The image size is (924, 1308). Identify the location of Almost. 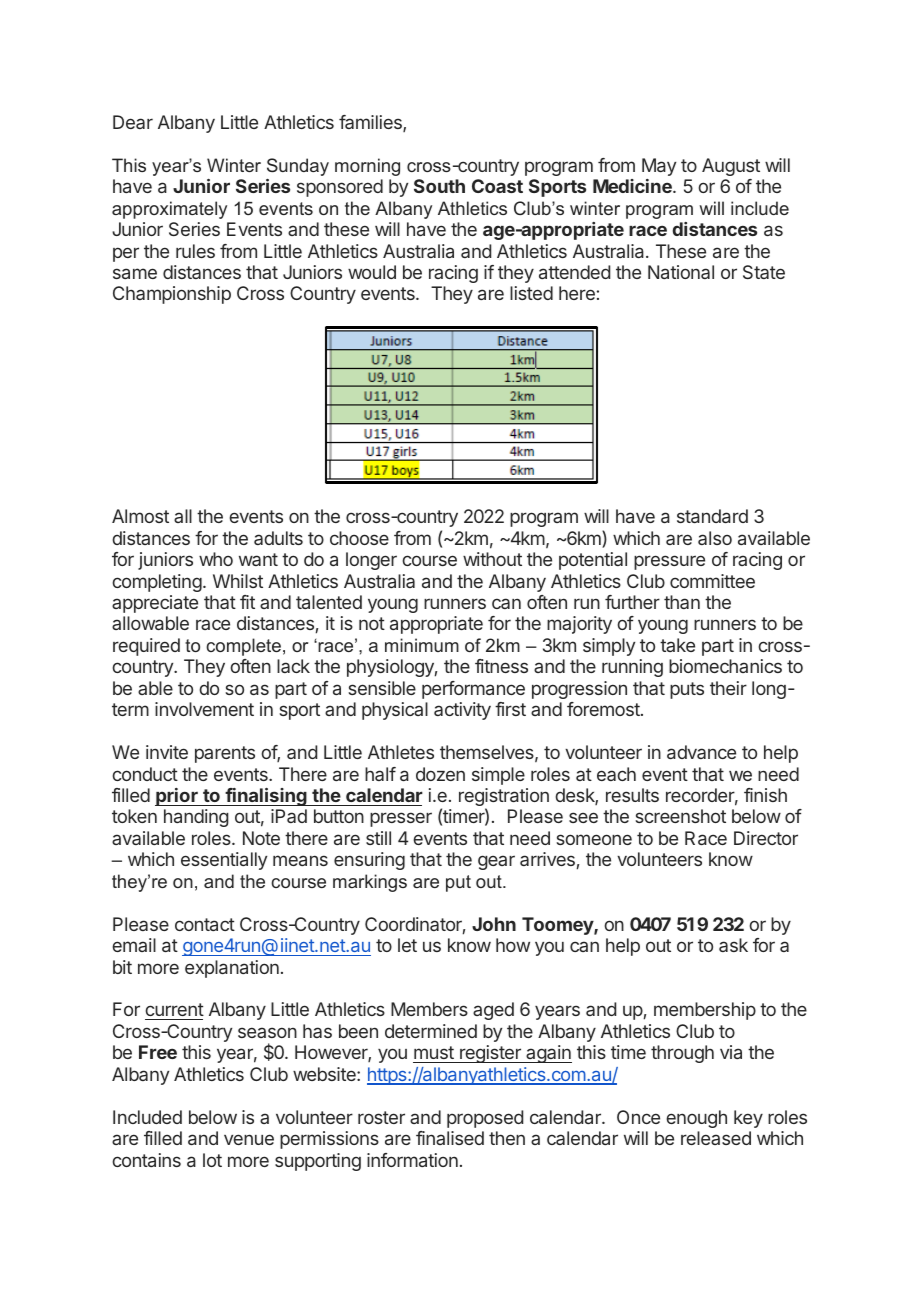
(140, 516).
